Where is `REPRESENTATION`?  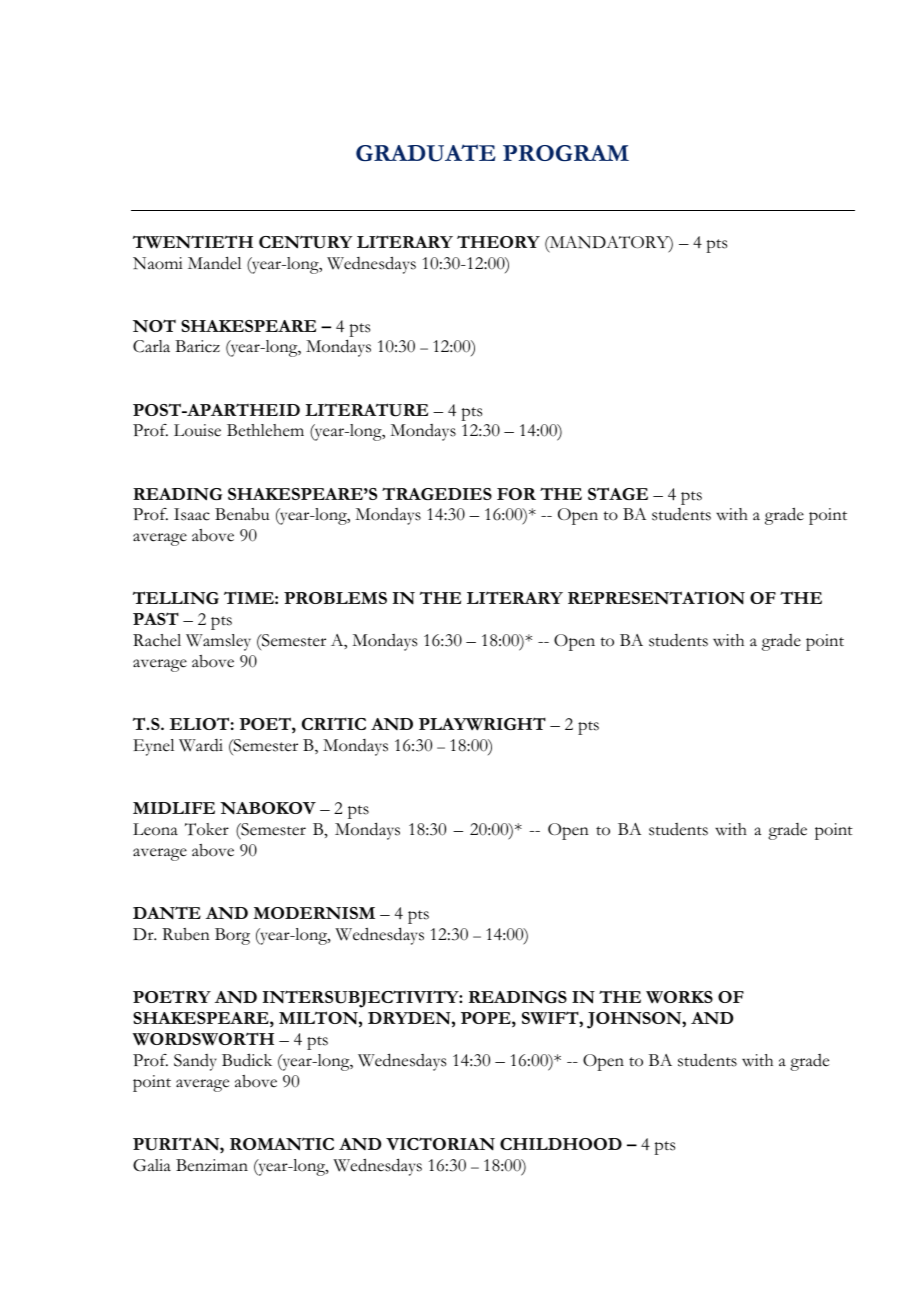
REPRESENTATION is located at coordinates (656, 598).
